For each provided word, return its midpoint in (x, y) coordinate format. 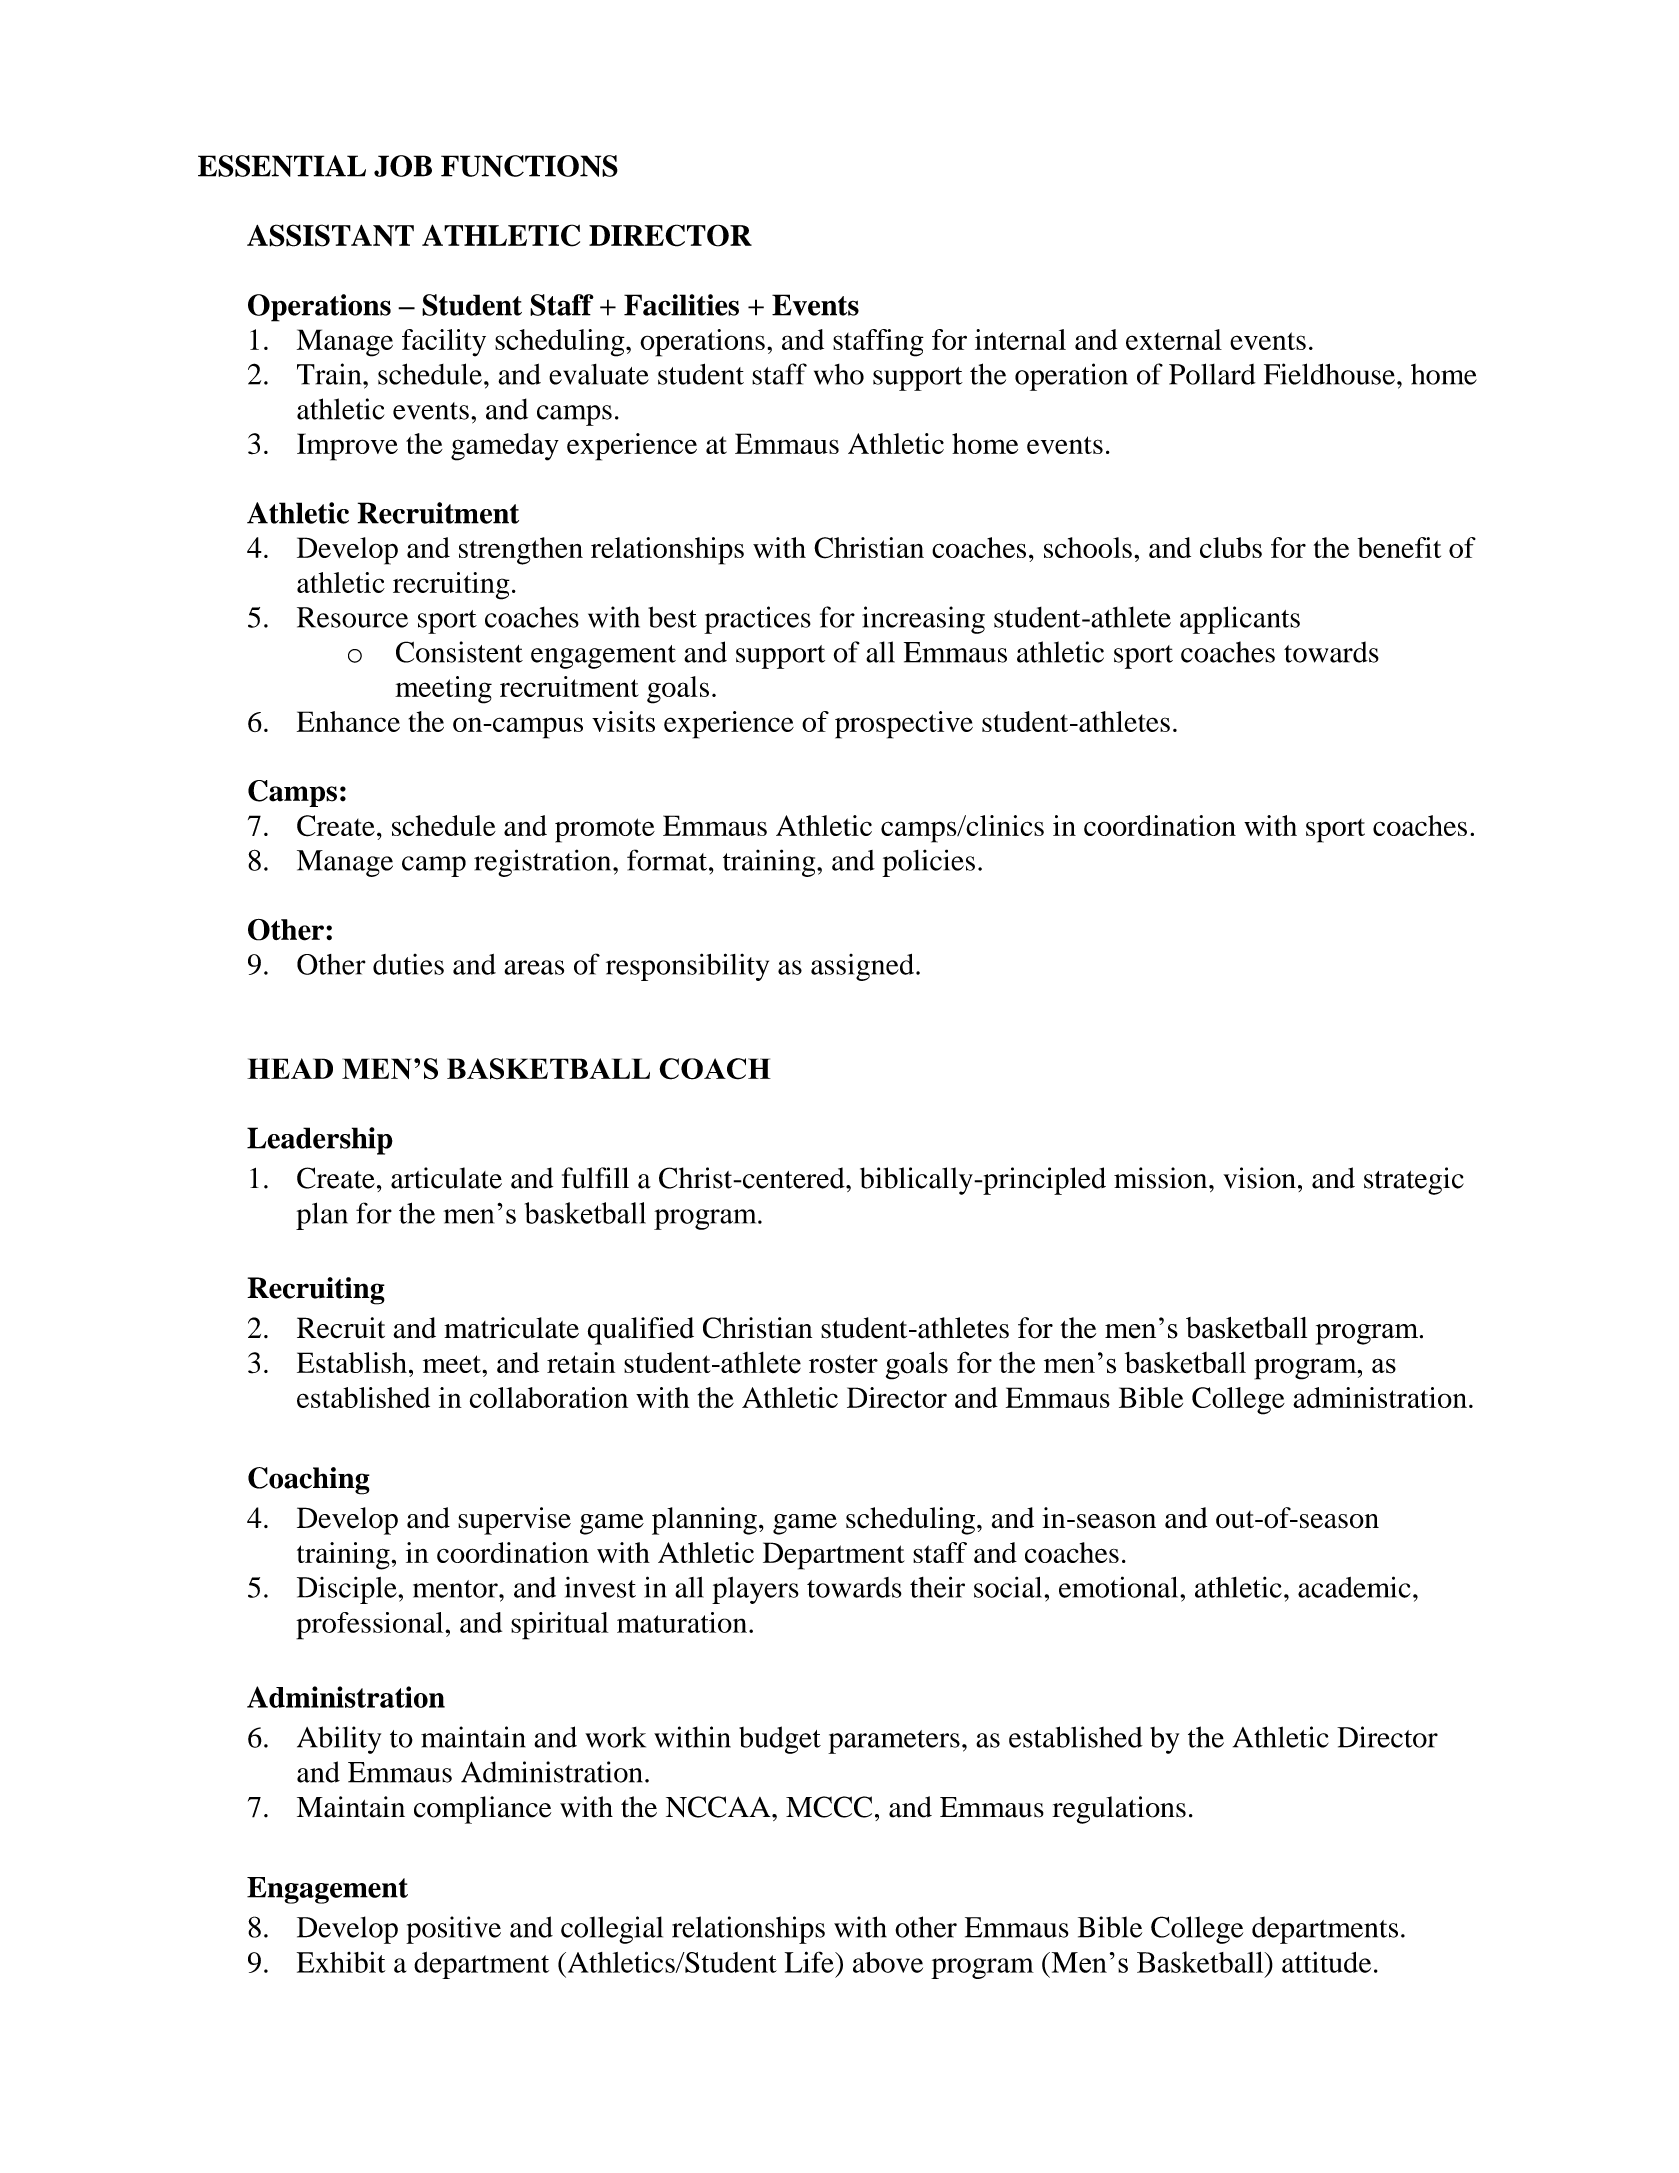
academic (1354, 1587)
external (1174, 339)
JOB (403, 166)
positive (453, 1930)
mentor (456, 1589)
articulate (446, 1178)
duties (408, 964)
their (937, 1587)
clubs (1231, 547)
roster (843, 1364)
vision (1259, 1178)
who (839, 374)
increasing (923, 620)
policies (928, 863)
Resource (352, 617)
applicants (1240, 620)
